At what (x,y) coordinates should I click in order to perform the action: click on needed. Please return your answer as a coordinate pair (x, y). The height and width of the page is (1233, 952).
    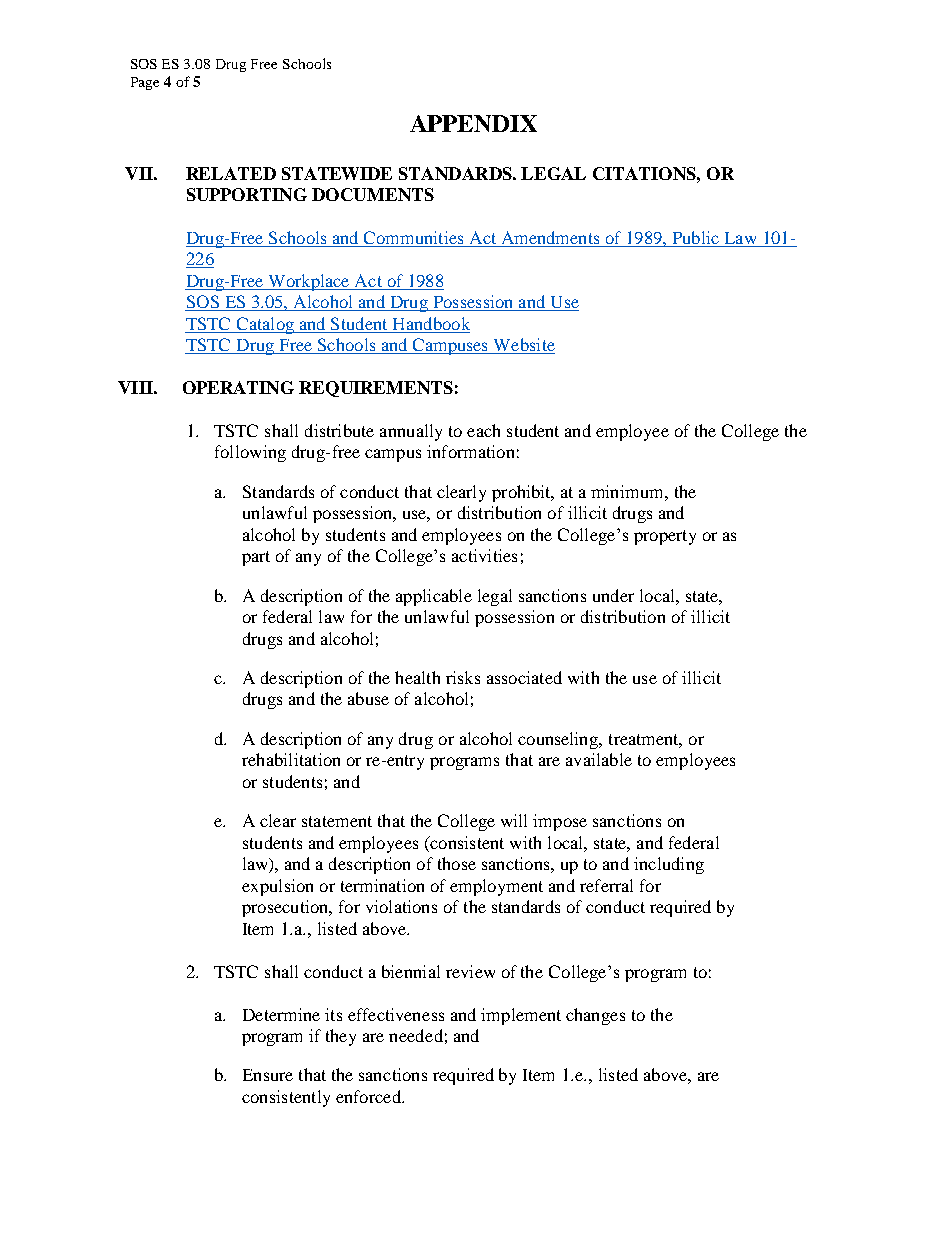
    Looking at the image, I should click on (416, 1035).
